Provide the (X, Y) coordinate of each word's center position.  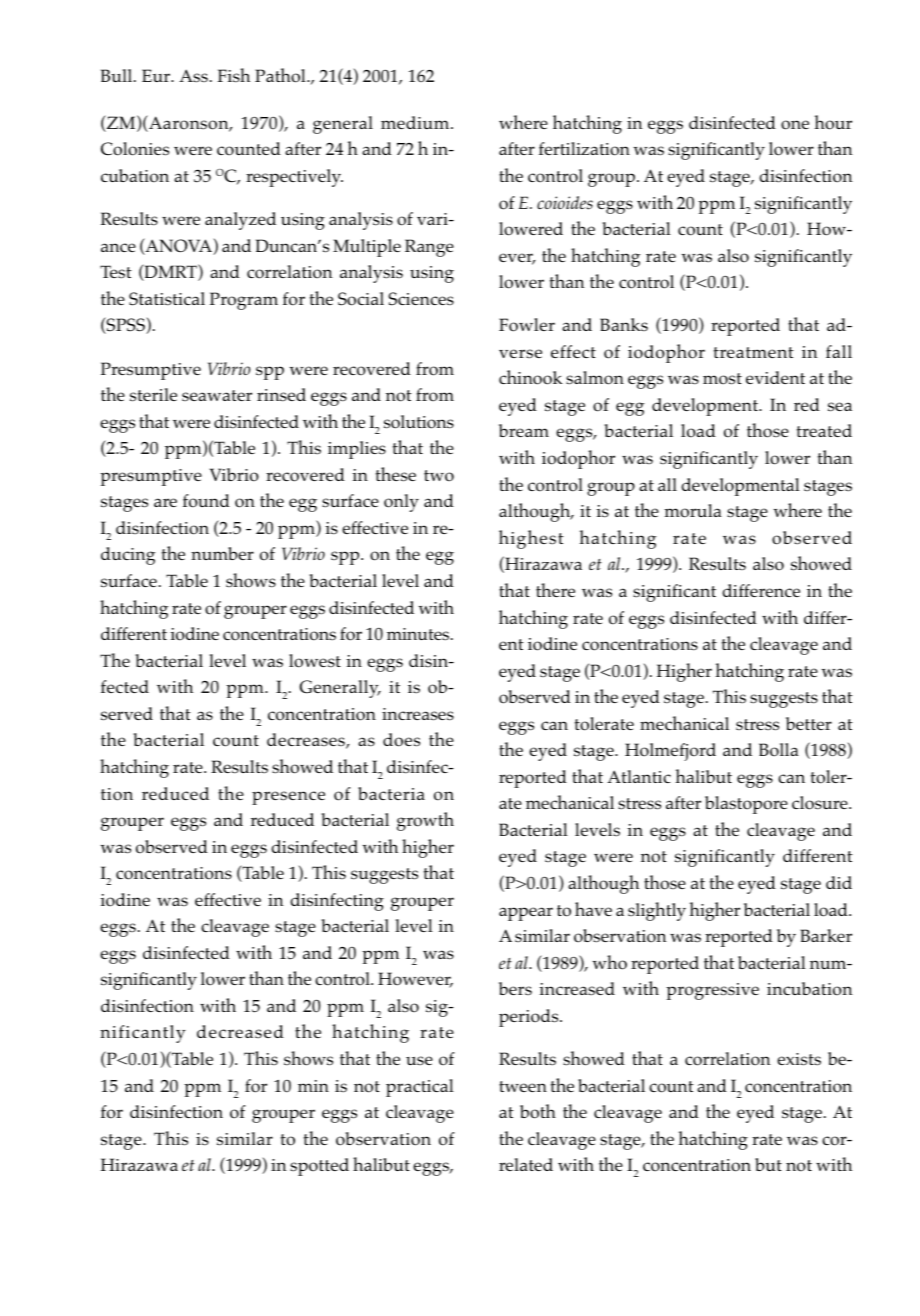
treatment (754, 352)
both (538, 1111)
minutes (419, 634)
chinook (531, 377)
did (839, 882)
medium (416, 122)
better (809, 723)
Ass (193, 76)
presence (288, 798)
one (795, 125)
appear (526, 914)
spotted (319, 1167)
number (222, 553)
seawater (217, 395)
